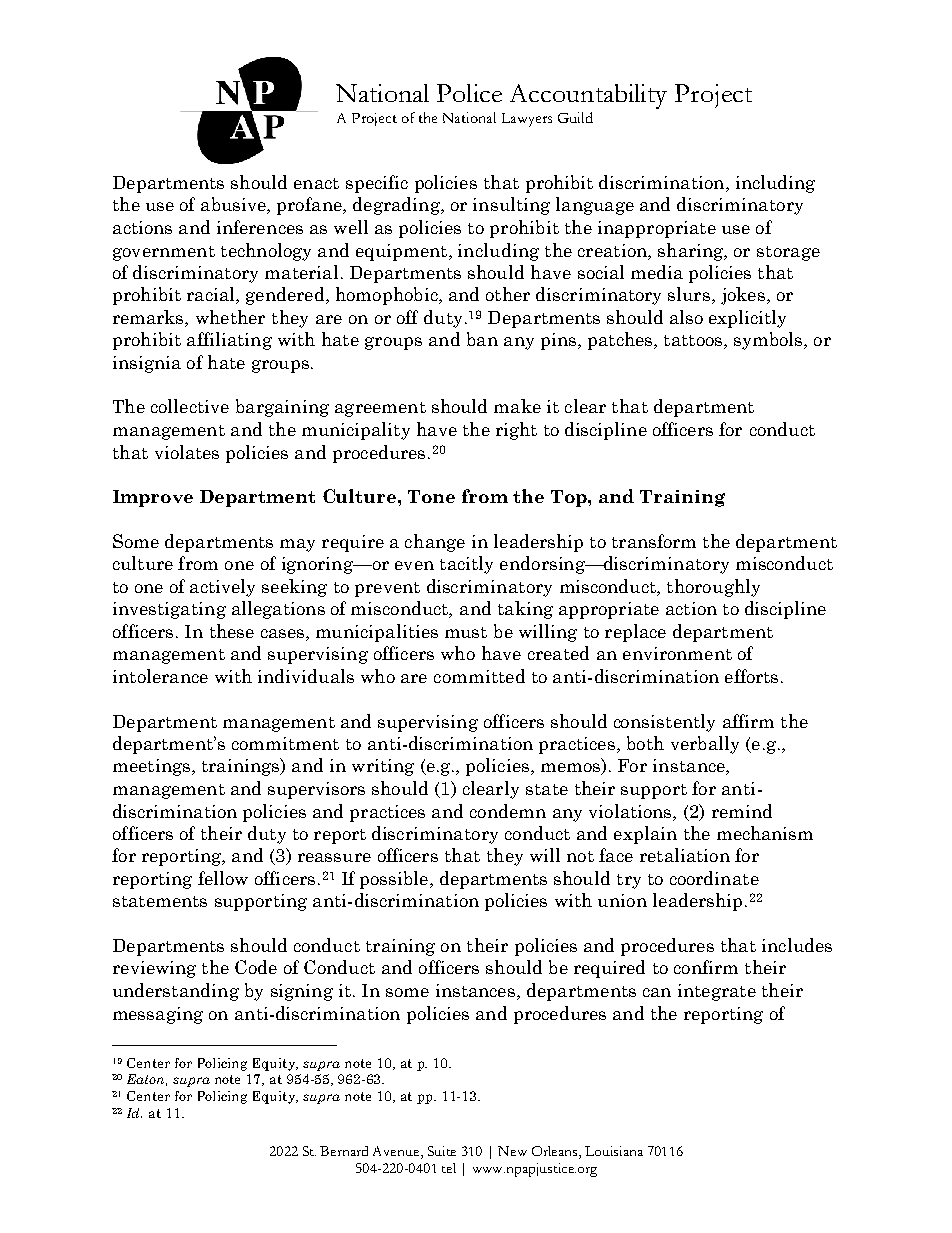  I want to click on ban, so click(482, 339).
